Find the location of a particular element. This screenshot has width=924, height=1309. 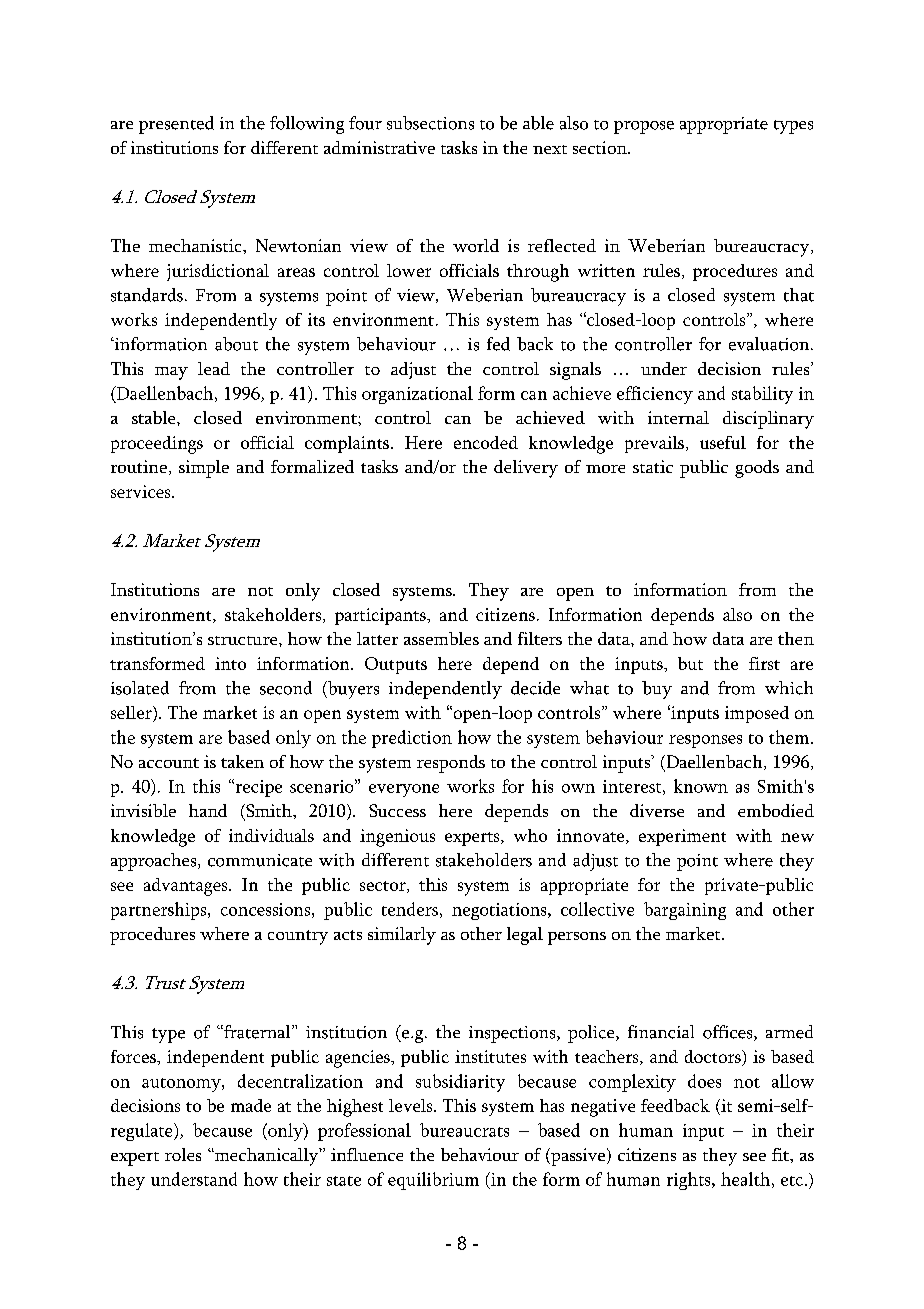

encoded is located at coordinates (486, 442).
